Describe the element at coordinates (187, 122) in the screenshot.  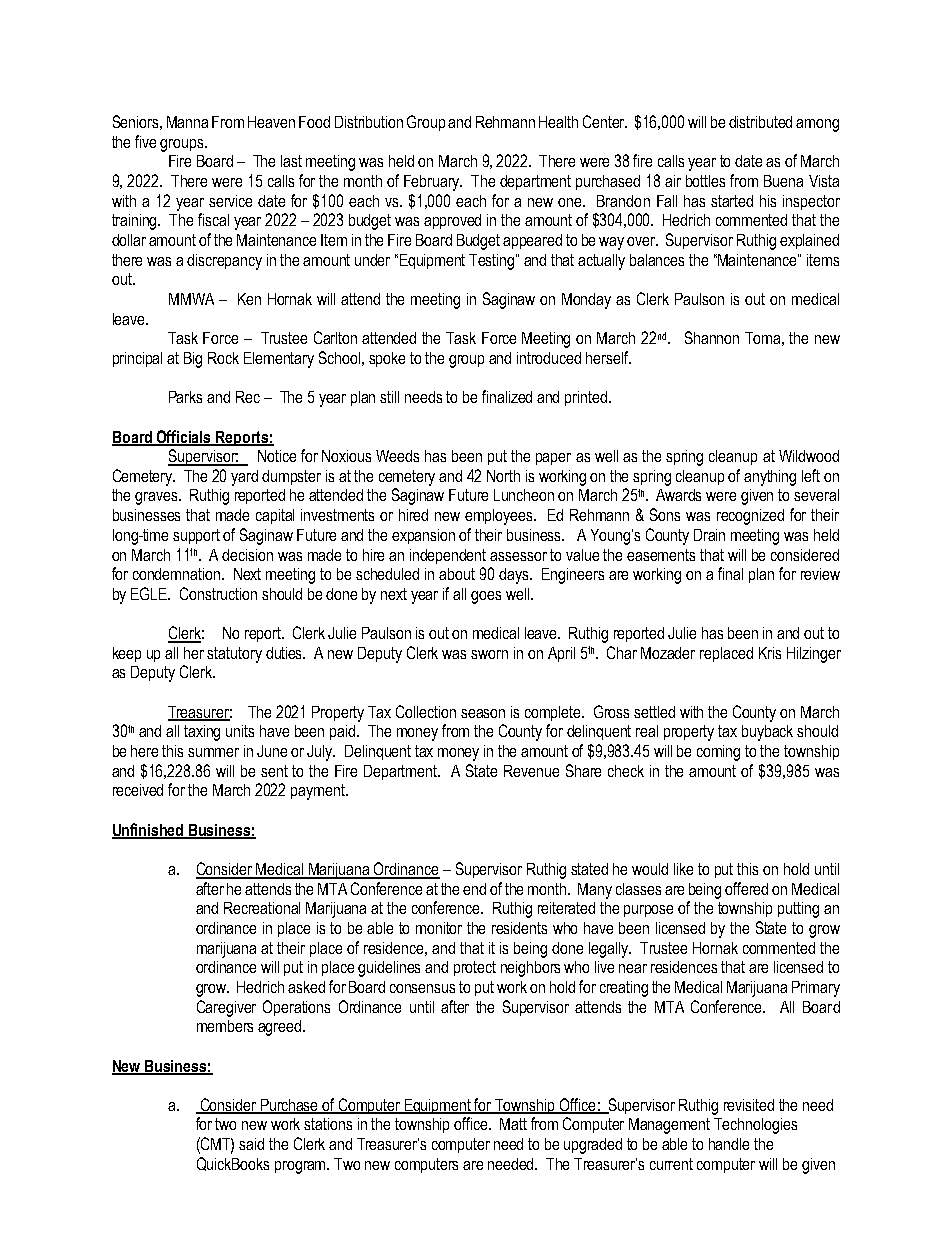
I see `Manna` at that location.
